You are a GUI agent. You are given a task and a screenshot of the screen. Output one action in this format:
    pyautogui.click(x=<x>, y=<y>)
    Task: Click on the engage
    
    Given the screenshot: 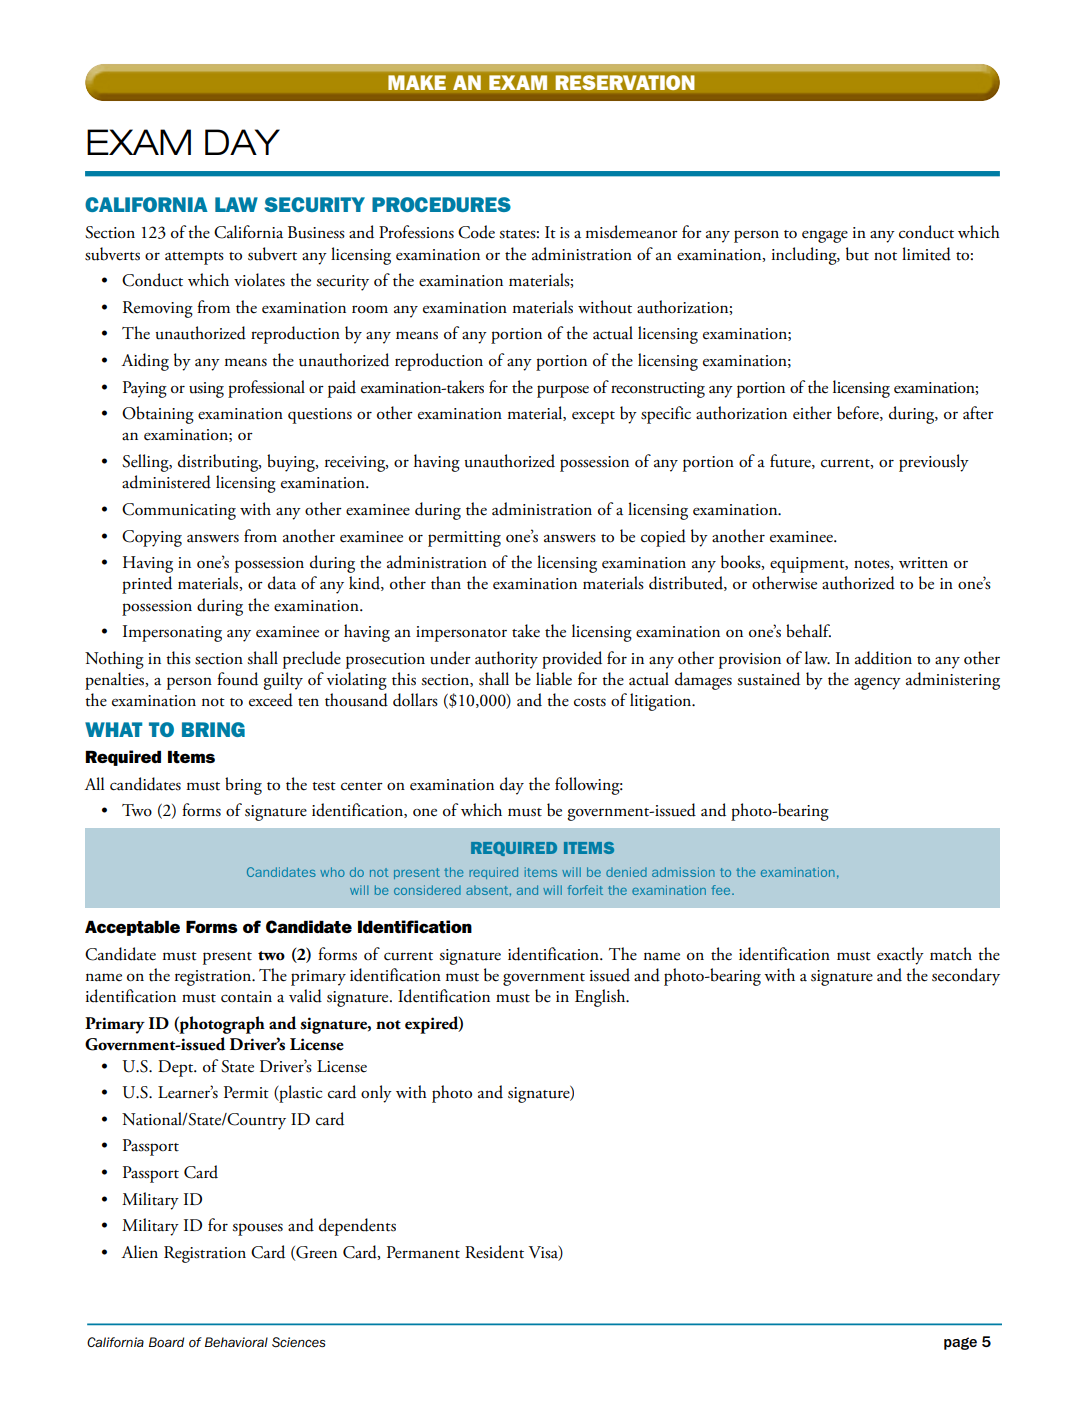 What is the action you would take?
    pyautogui.click(x=825, y=236)
